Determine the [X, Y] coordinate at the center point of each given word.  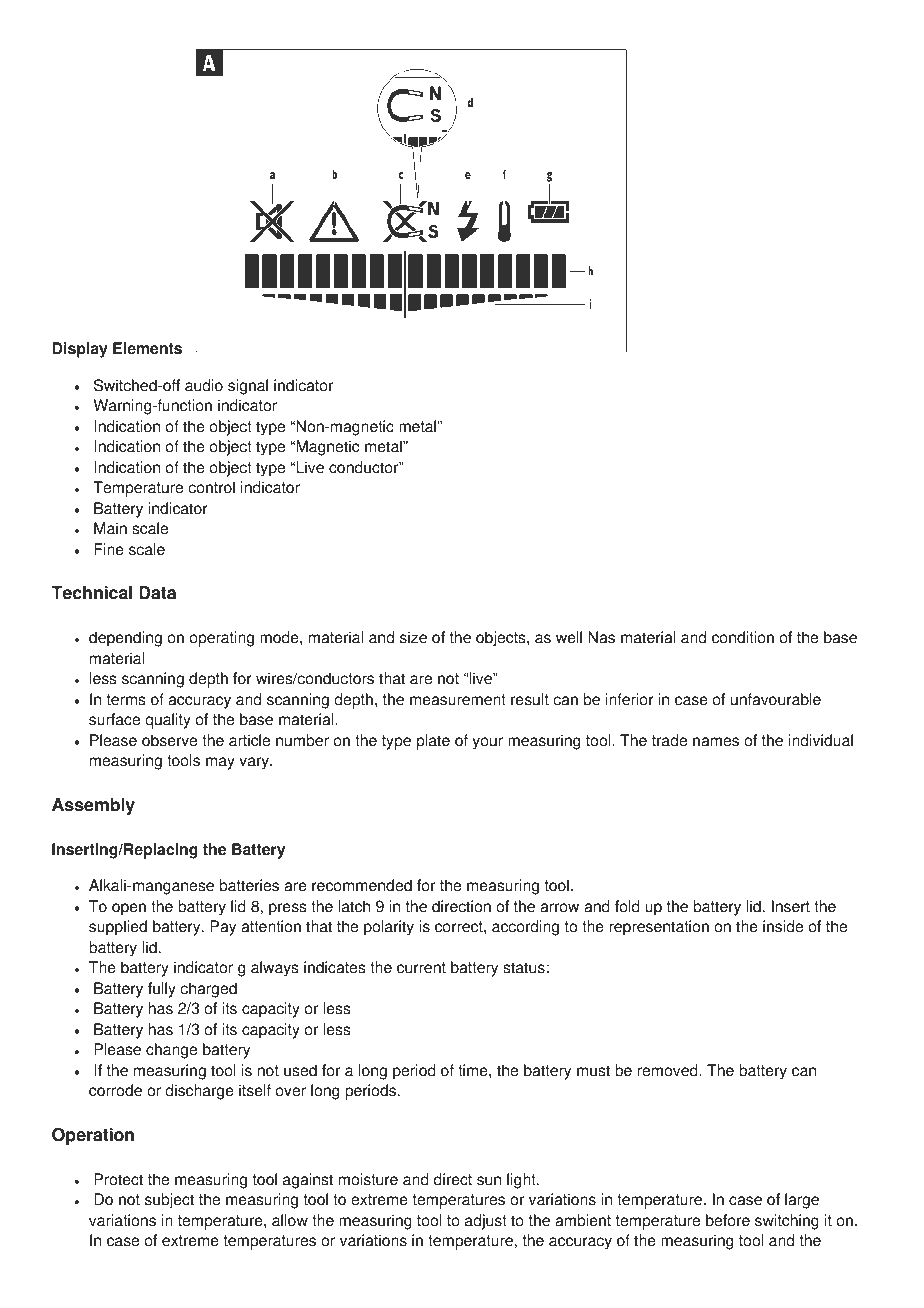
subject [169, 1201]
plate [433, 742]
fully [162, 990]
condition [743, 637]
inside [783, 926]
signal [248, 387]
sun [489, 1181]
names [716, 742]
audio [204, 385]
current [421, 968]
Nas [601, 637]
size [413, 637]
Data [157, 593]
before [728, 1220]
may [220, 763]
